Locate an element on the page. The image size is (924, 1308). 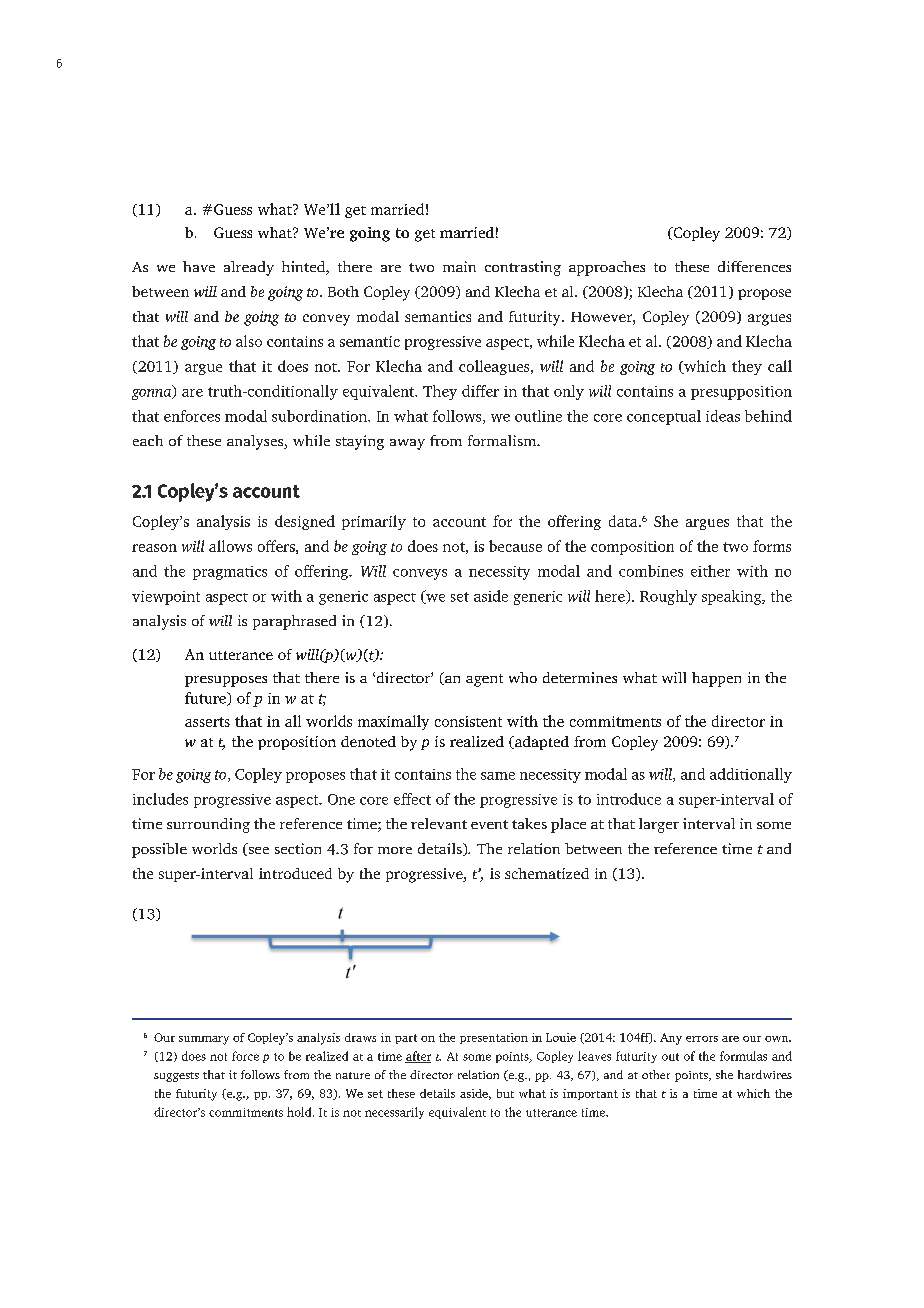
already is located at coordinates (249, 268).
